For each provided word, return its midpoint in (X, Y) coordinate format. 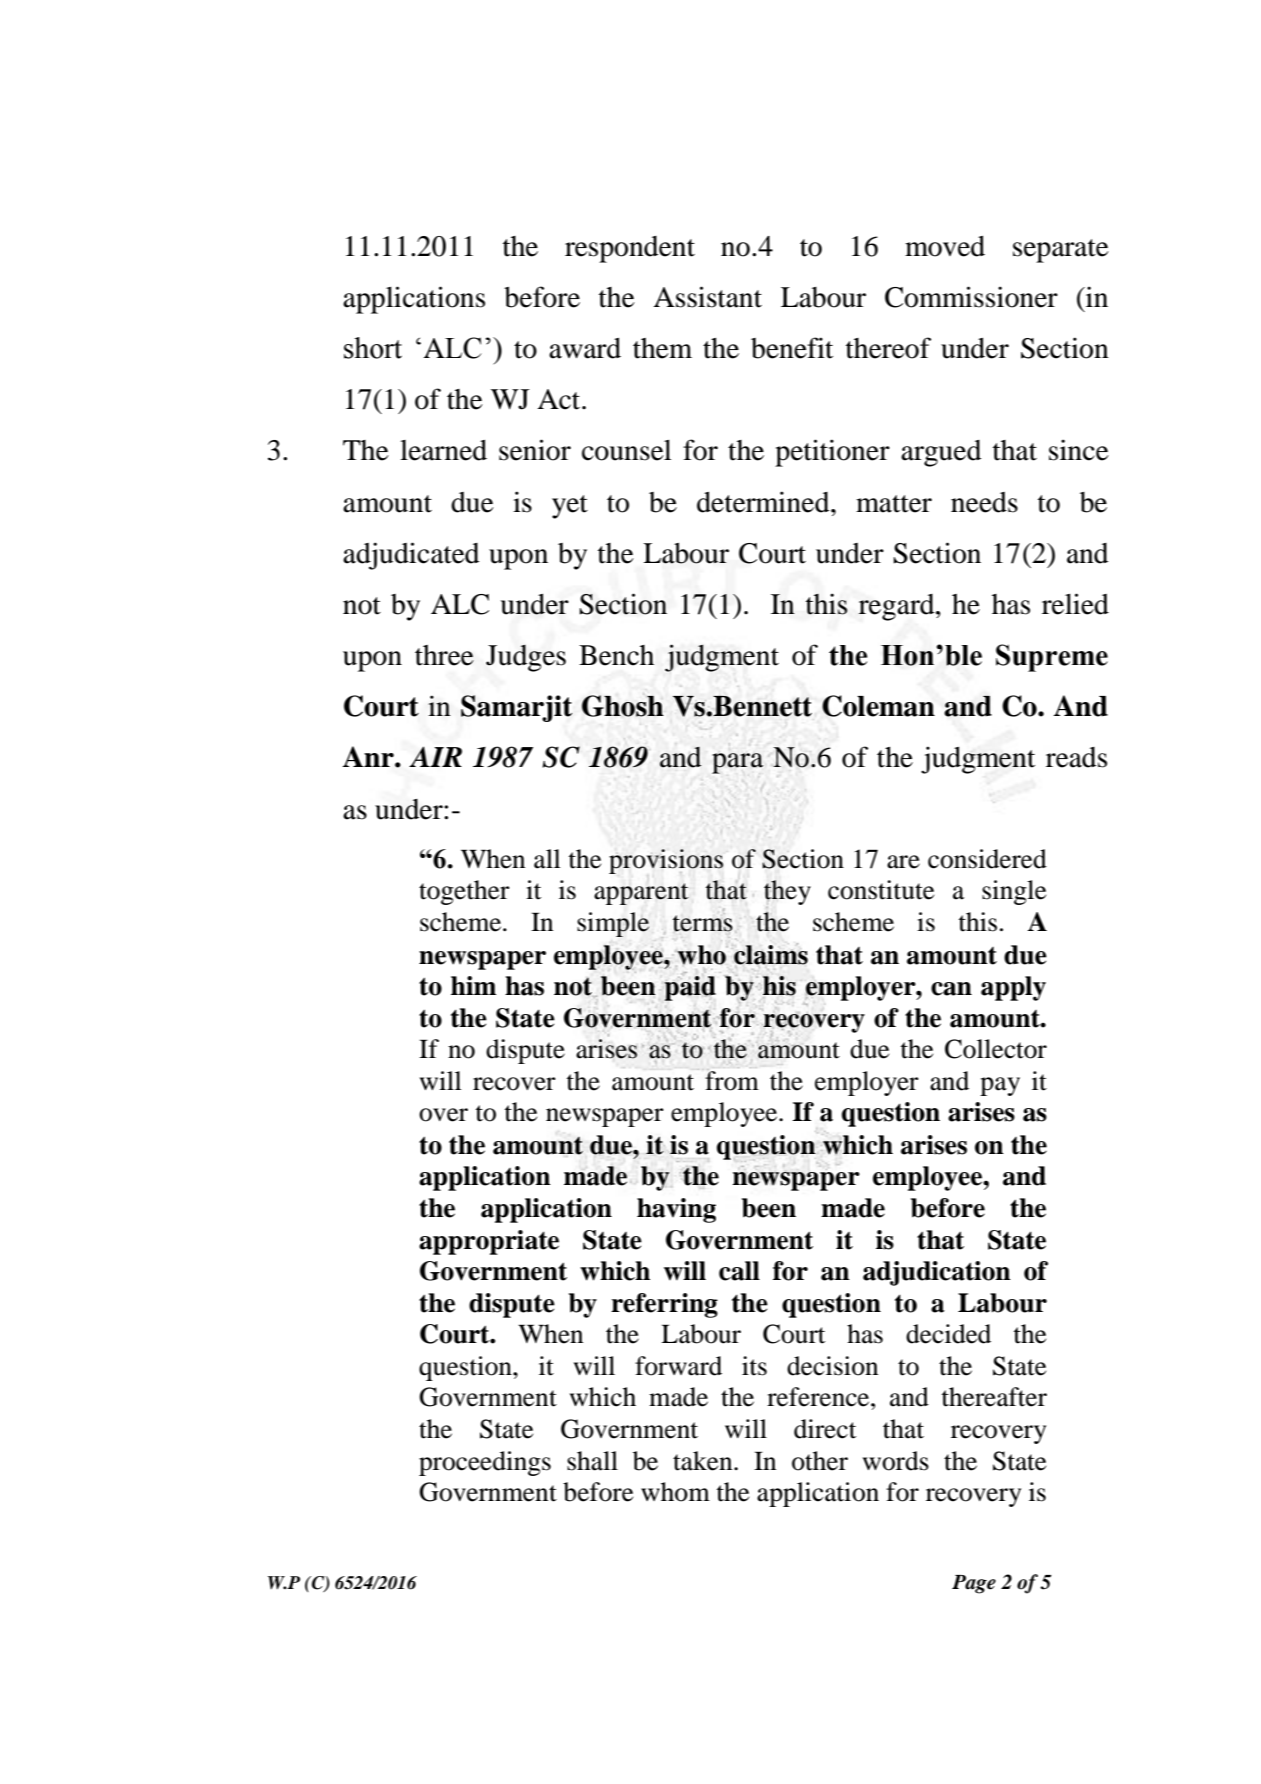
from (732, 1081)
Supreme (1052, 658)
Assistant (707, 297)
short (373, 348)
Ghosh (623, 706)
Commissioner (971, 297)
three (444, 655)
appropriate (489, 1242)
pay (1000, 1086)
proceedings (485, 1463)
